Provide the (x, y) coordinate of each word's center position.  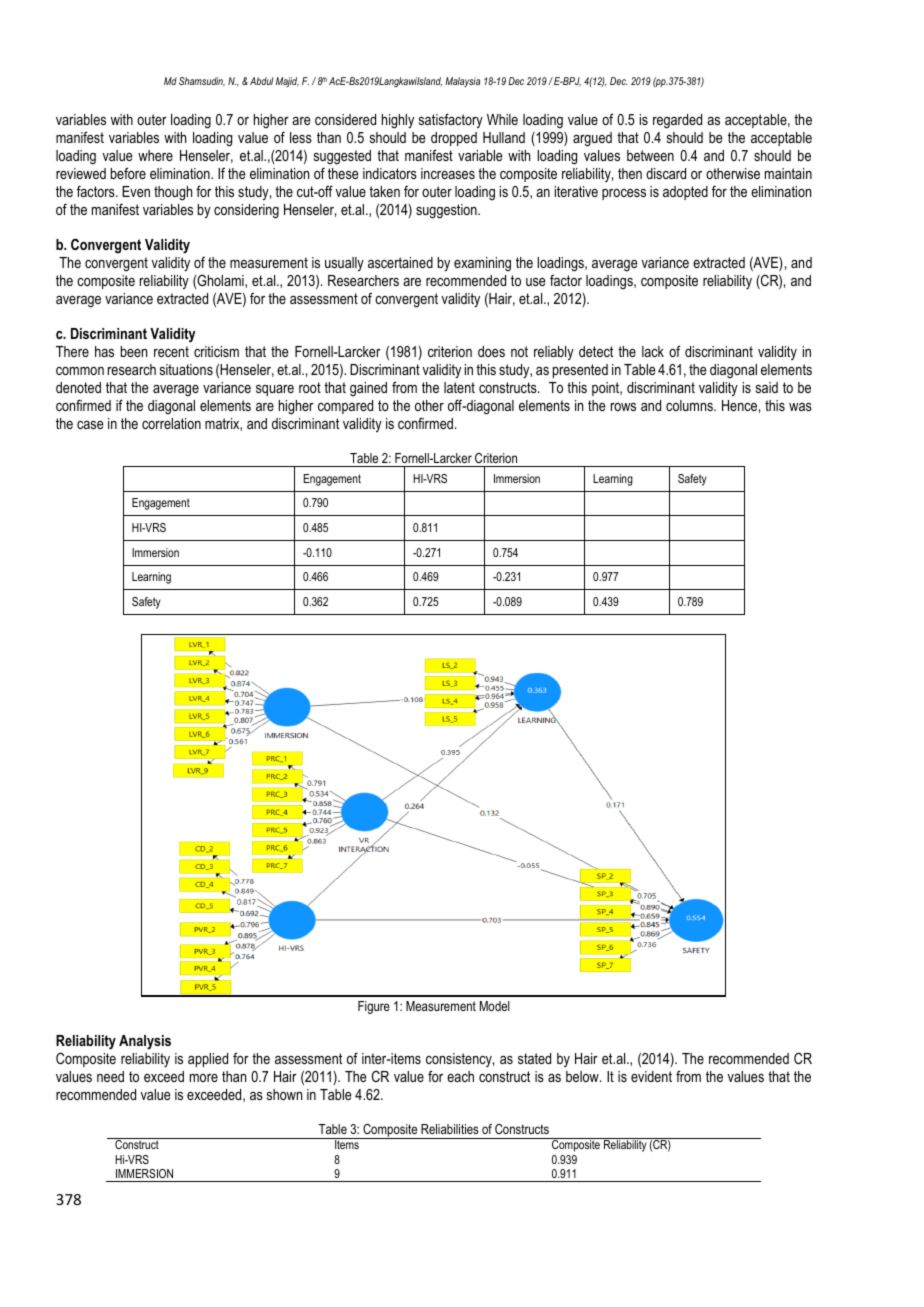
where (155, 155)
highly (398, 121)
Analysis (145, 1042)
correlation (171, 423)
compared (345, 407)
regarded (677, 121)
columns (690, 405)
